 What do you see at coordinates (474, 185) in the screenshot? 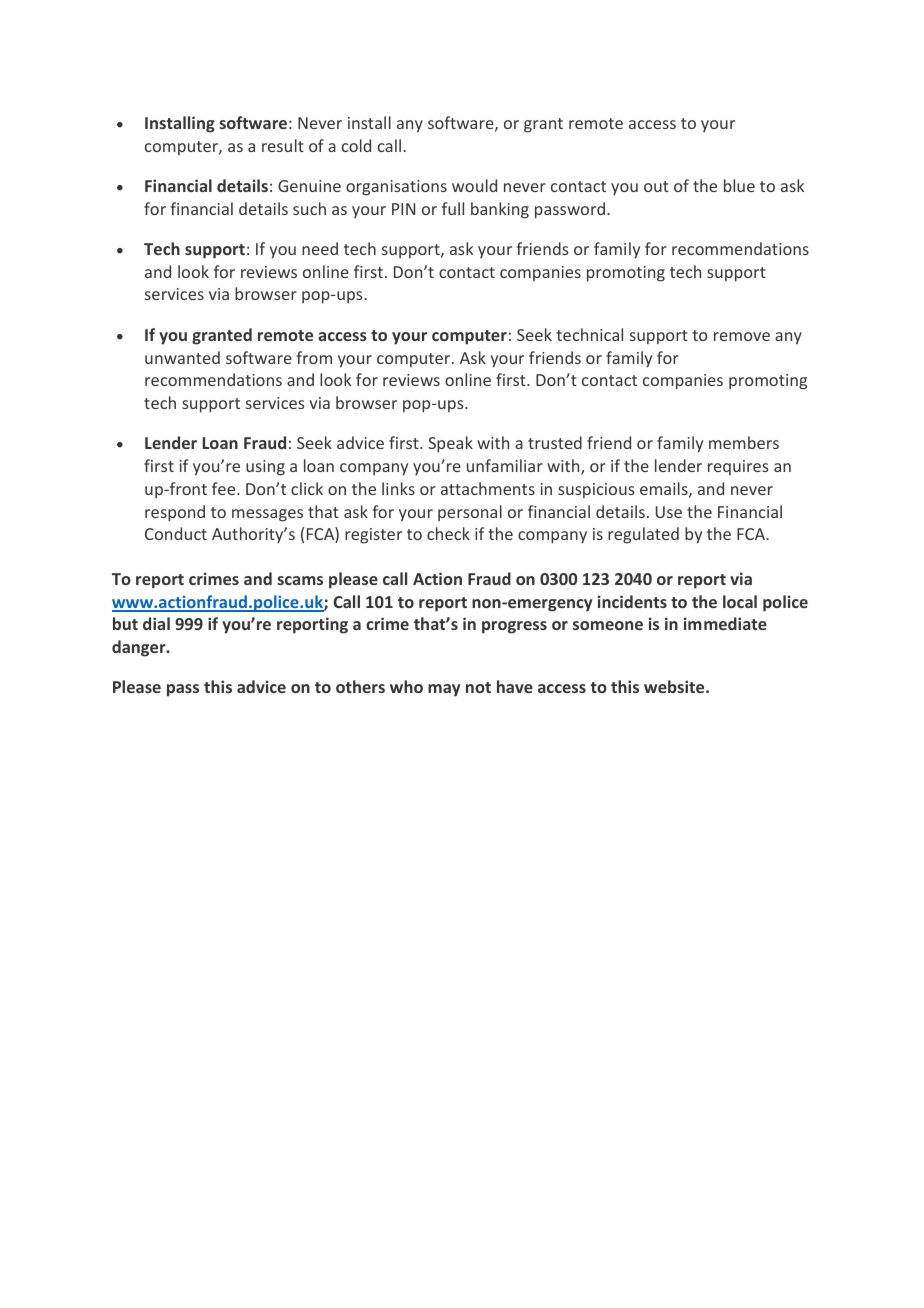
I see `would` at bounding box center [474, 185].
